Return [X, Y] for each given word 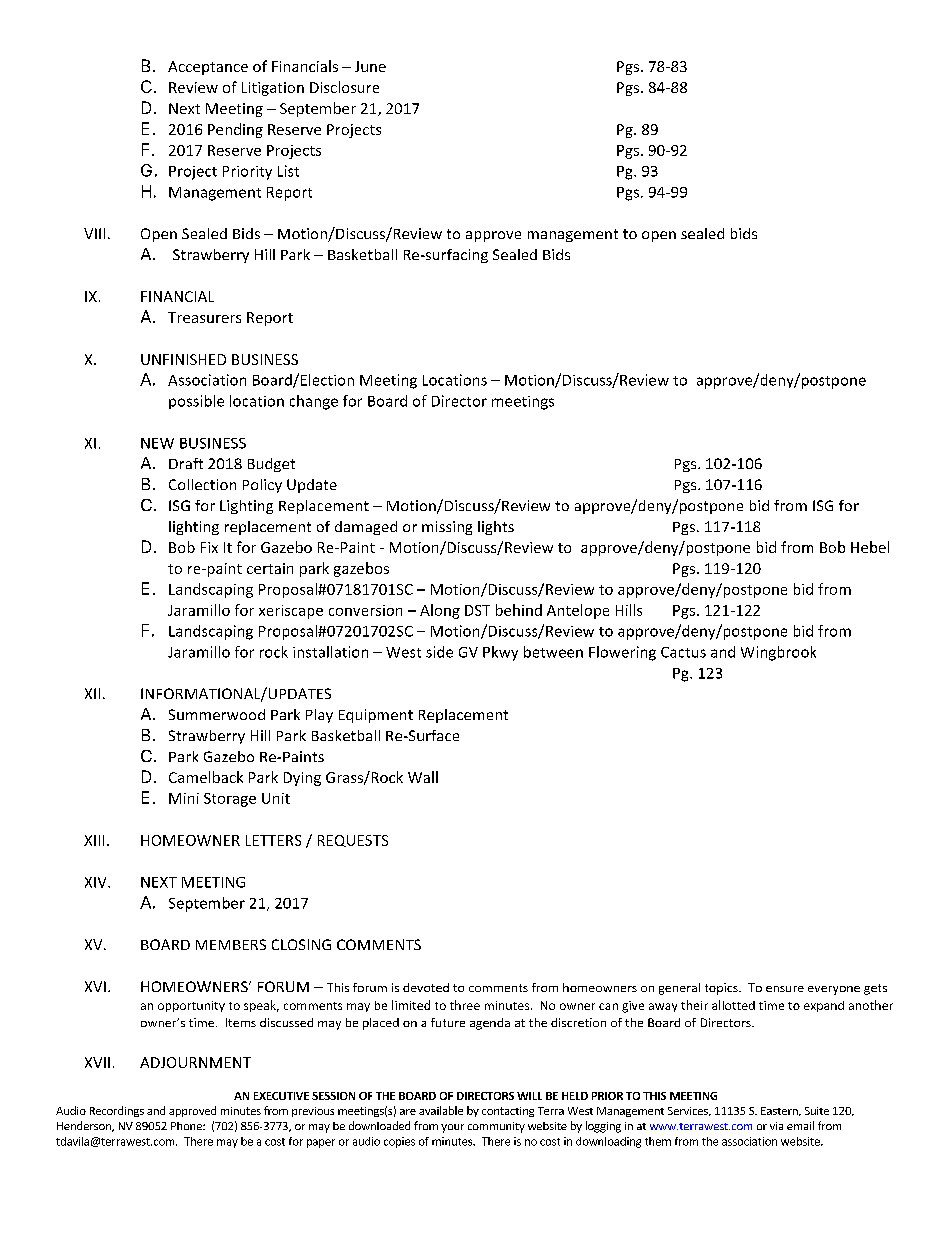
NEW [157, 443]
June [370, 66]
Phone [187, 1126]
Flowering [622, 653]
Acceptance [208, 68]
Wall [423, 777]
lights [496, 528]
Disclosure [344, 87]
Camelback [206, 777]
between [553, 652]
